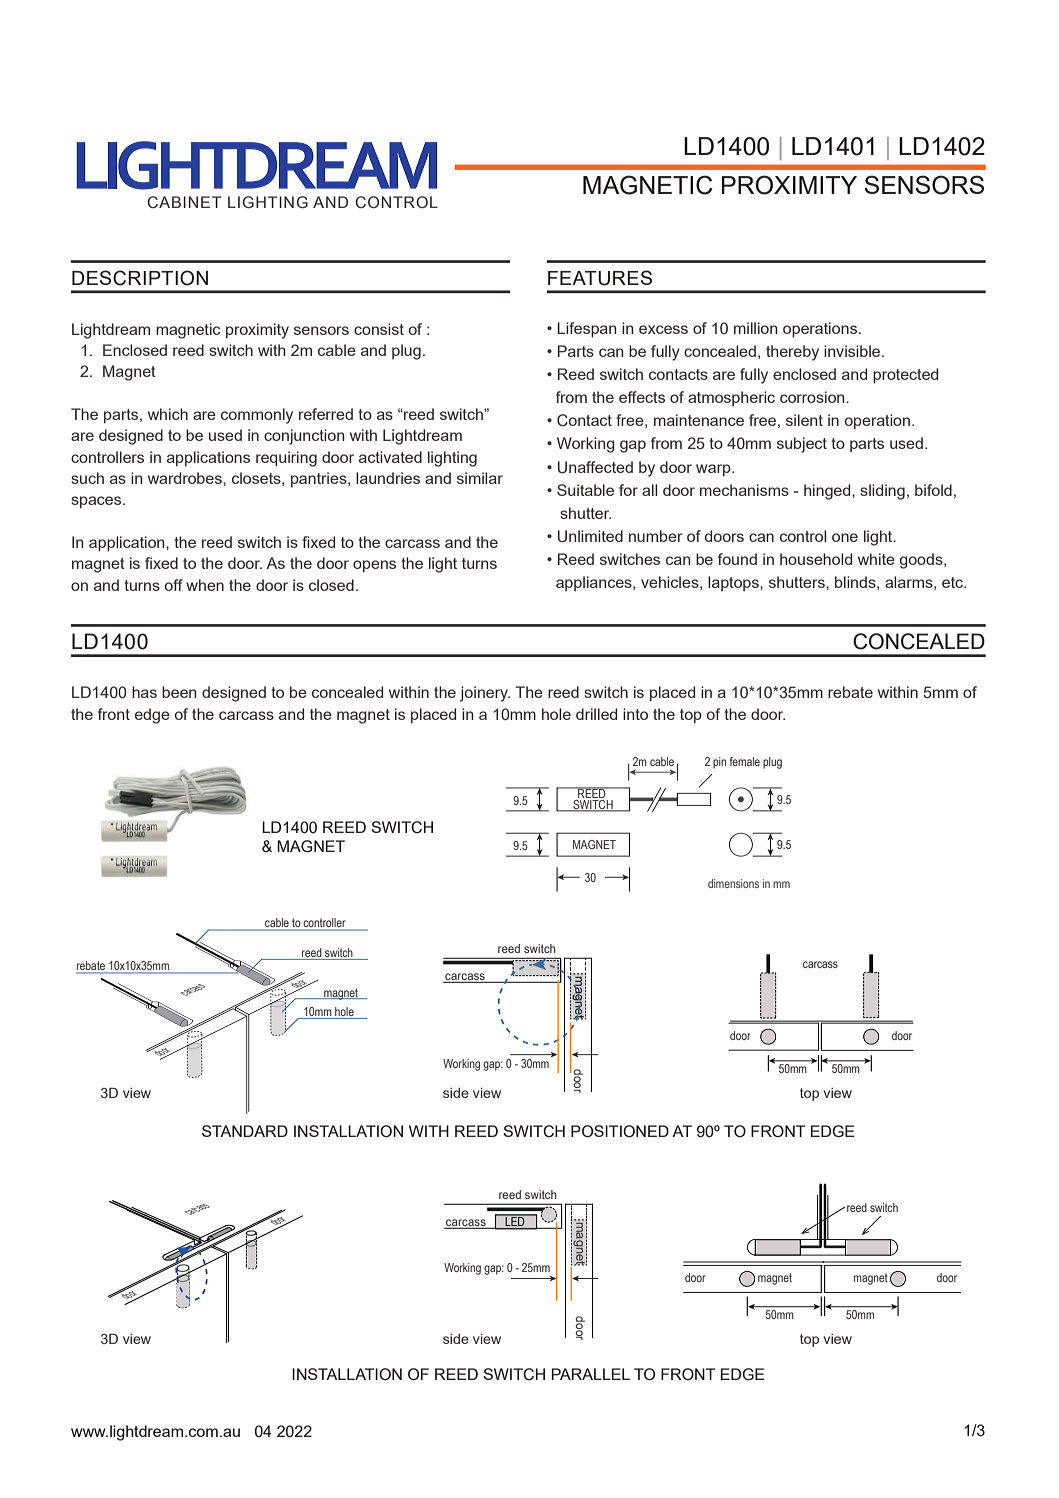 This screenshot has width=1059, height=1498. What do you see at coordinates (620, 1131) in the screenshot?
I see `POSITIONED` at bounding box center [620, 1131].
